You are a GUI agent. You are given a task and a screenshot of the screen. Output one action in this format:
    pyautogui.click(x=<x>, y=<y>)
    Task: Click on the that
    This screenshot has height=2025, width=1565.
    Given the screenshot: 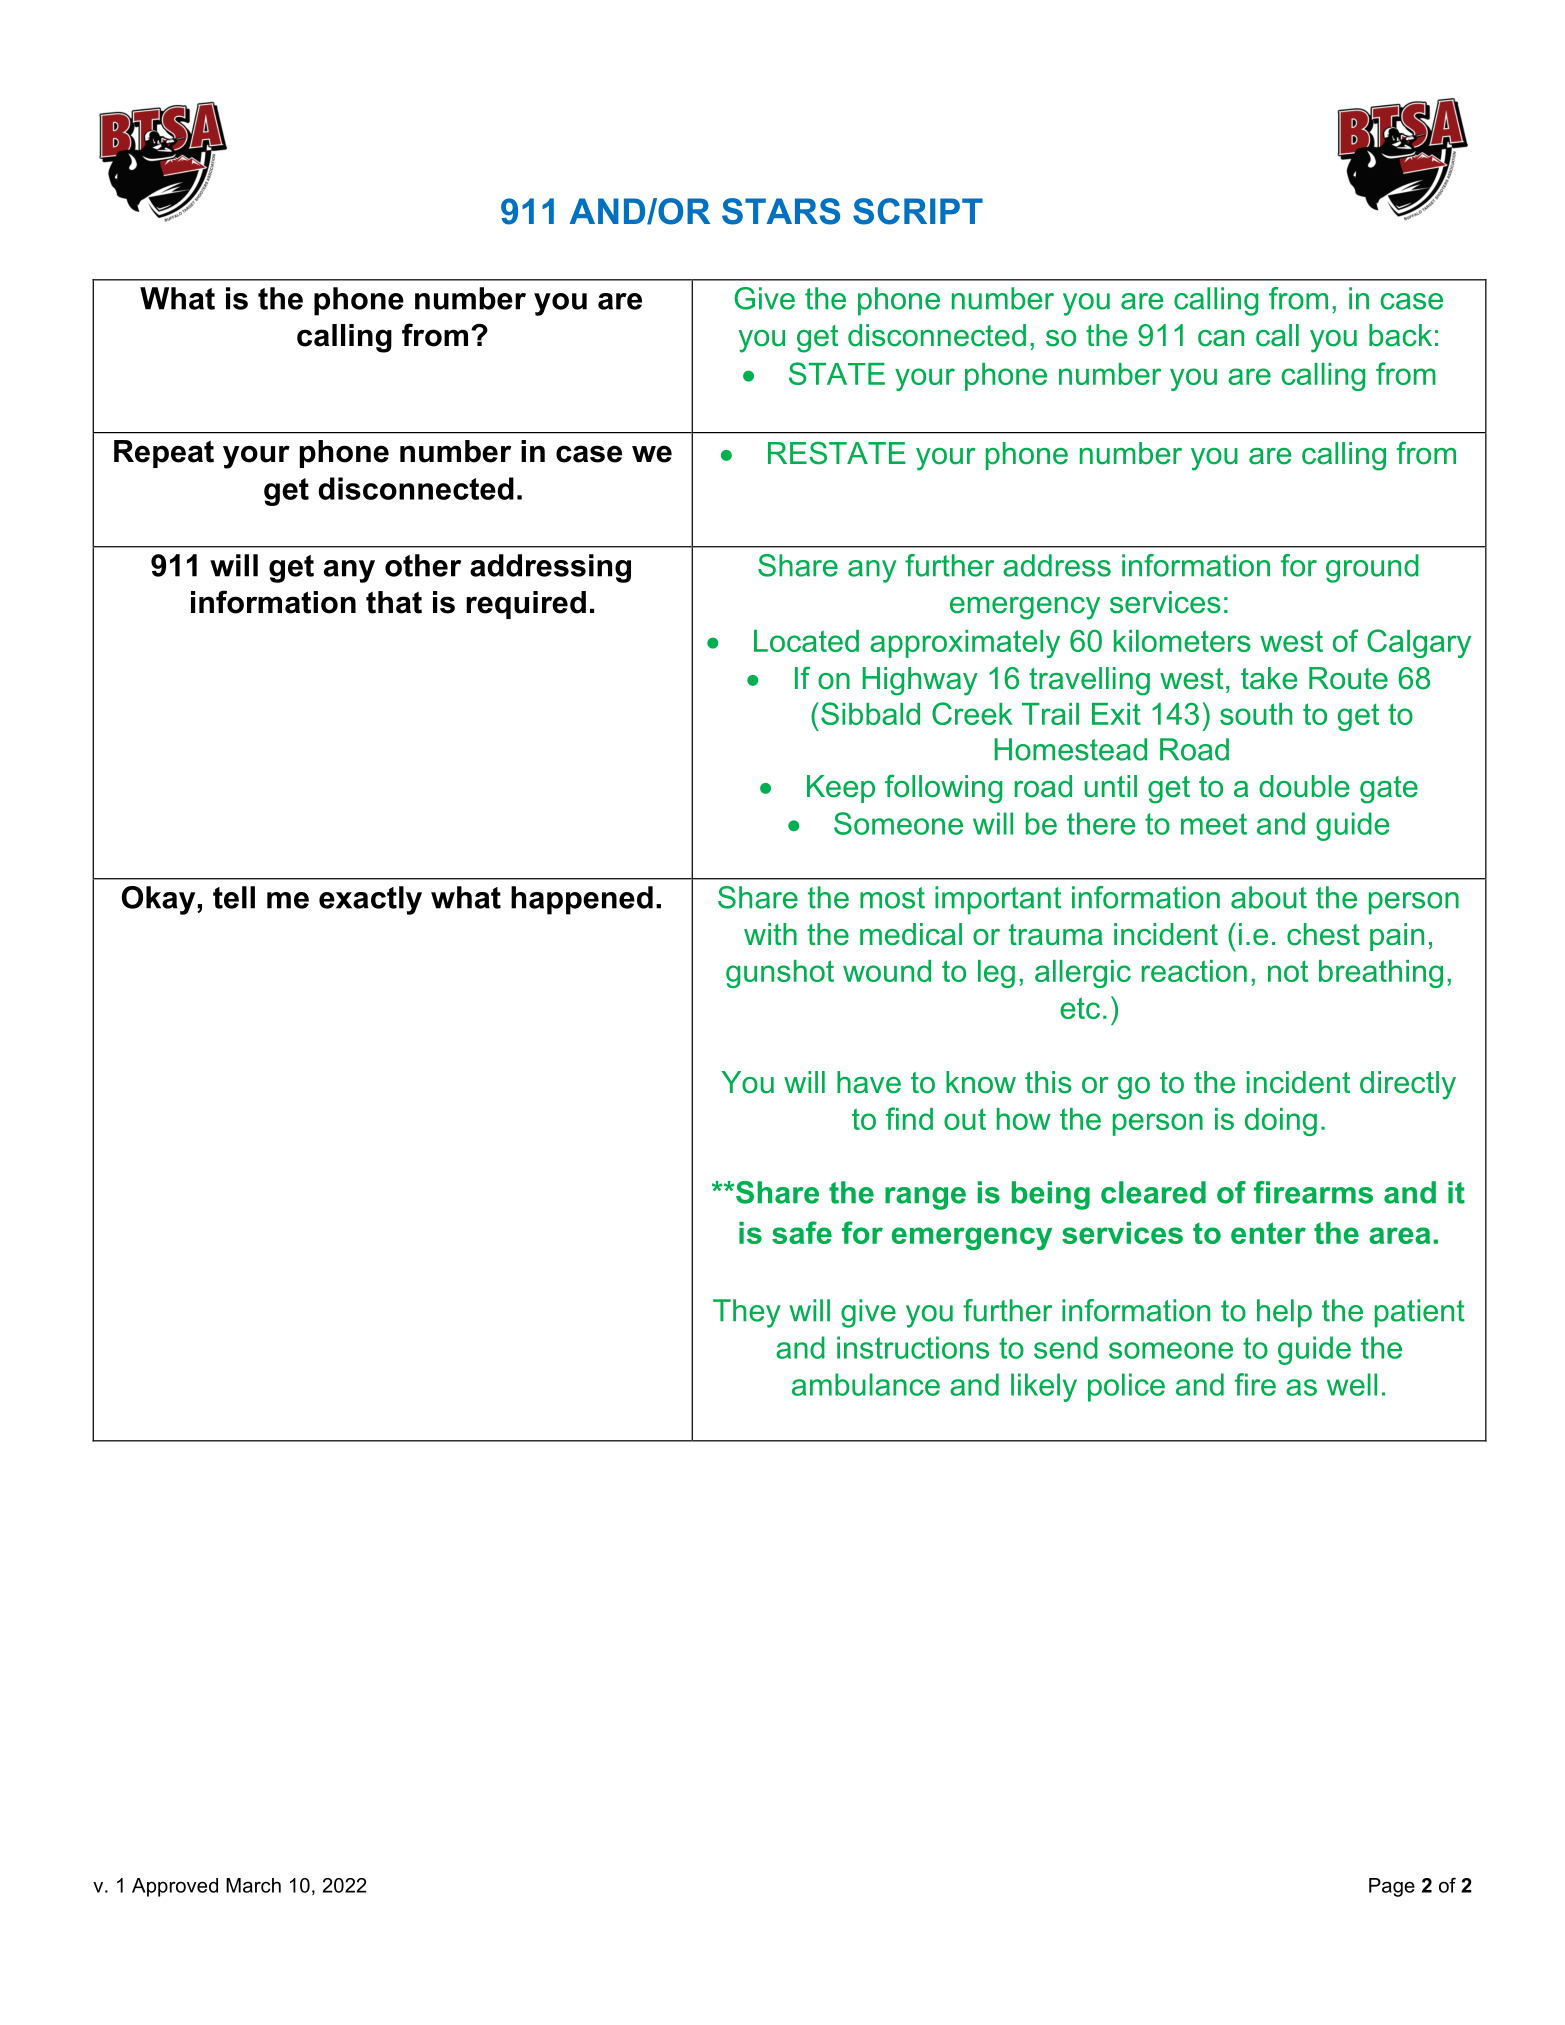 What is the action you would take?
    pyautogui.click(x=394, y=602)
